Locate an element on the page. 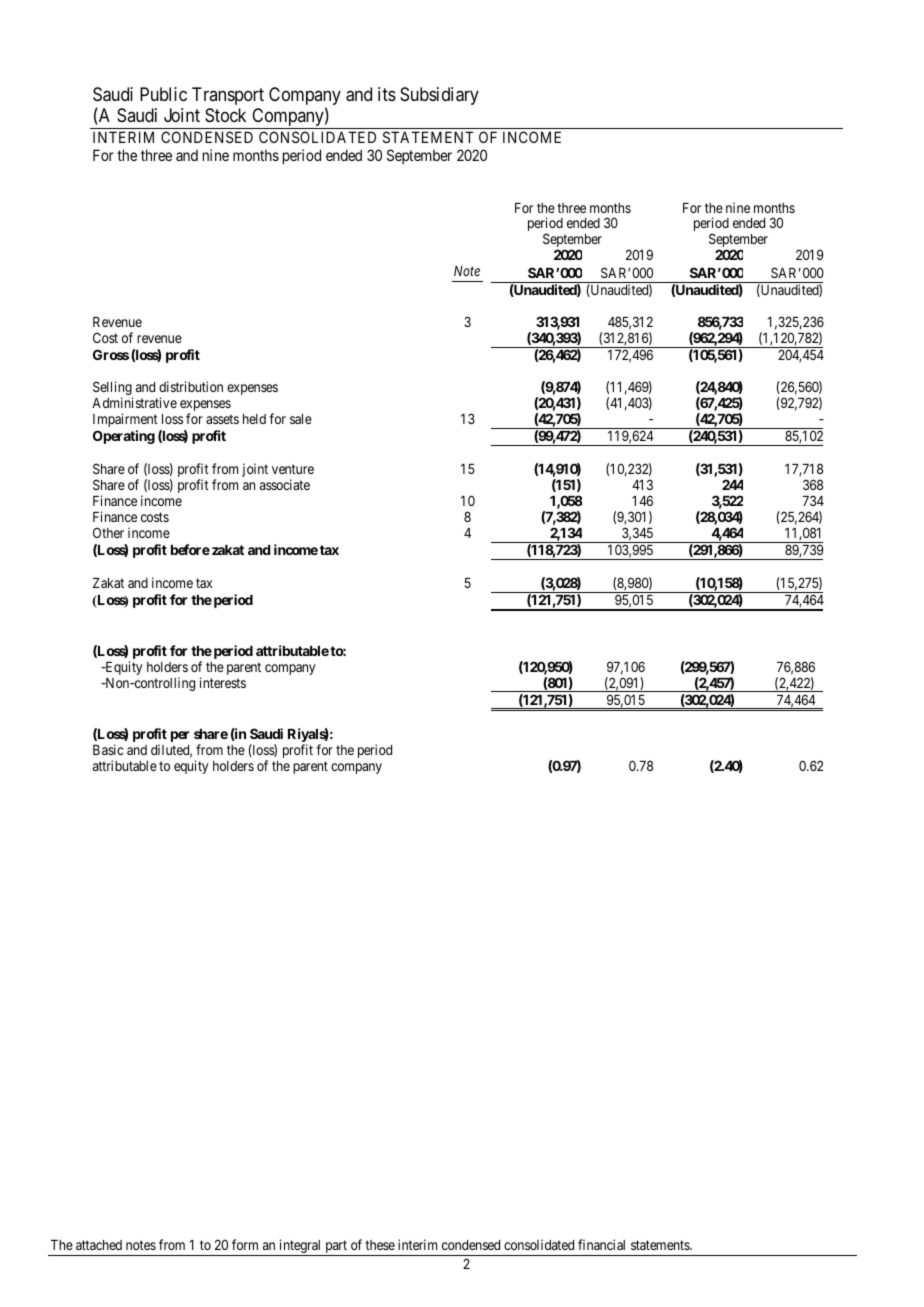 The height and width of the document is (1307, 924). integral is located at coordinates (300, 1247).
